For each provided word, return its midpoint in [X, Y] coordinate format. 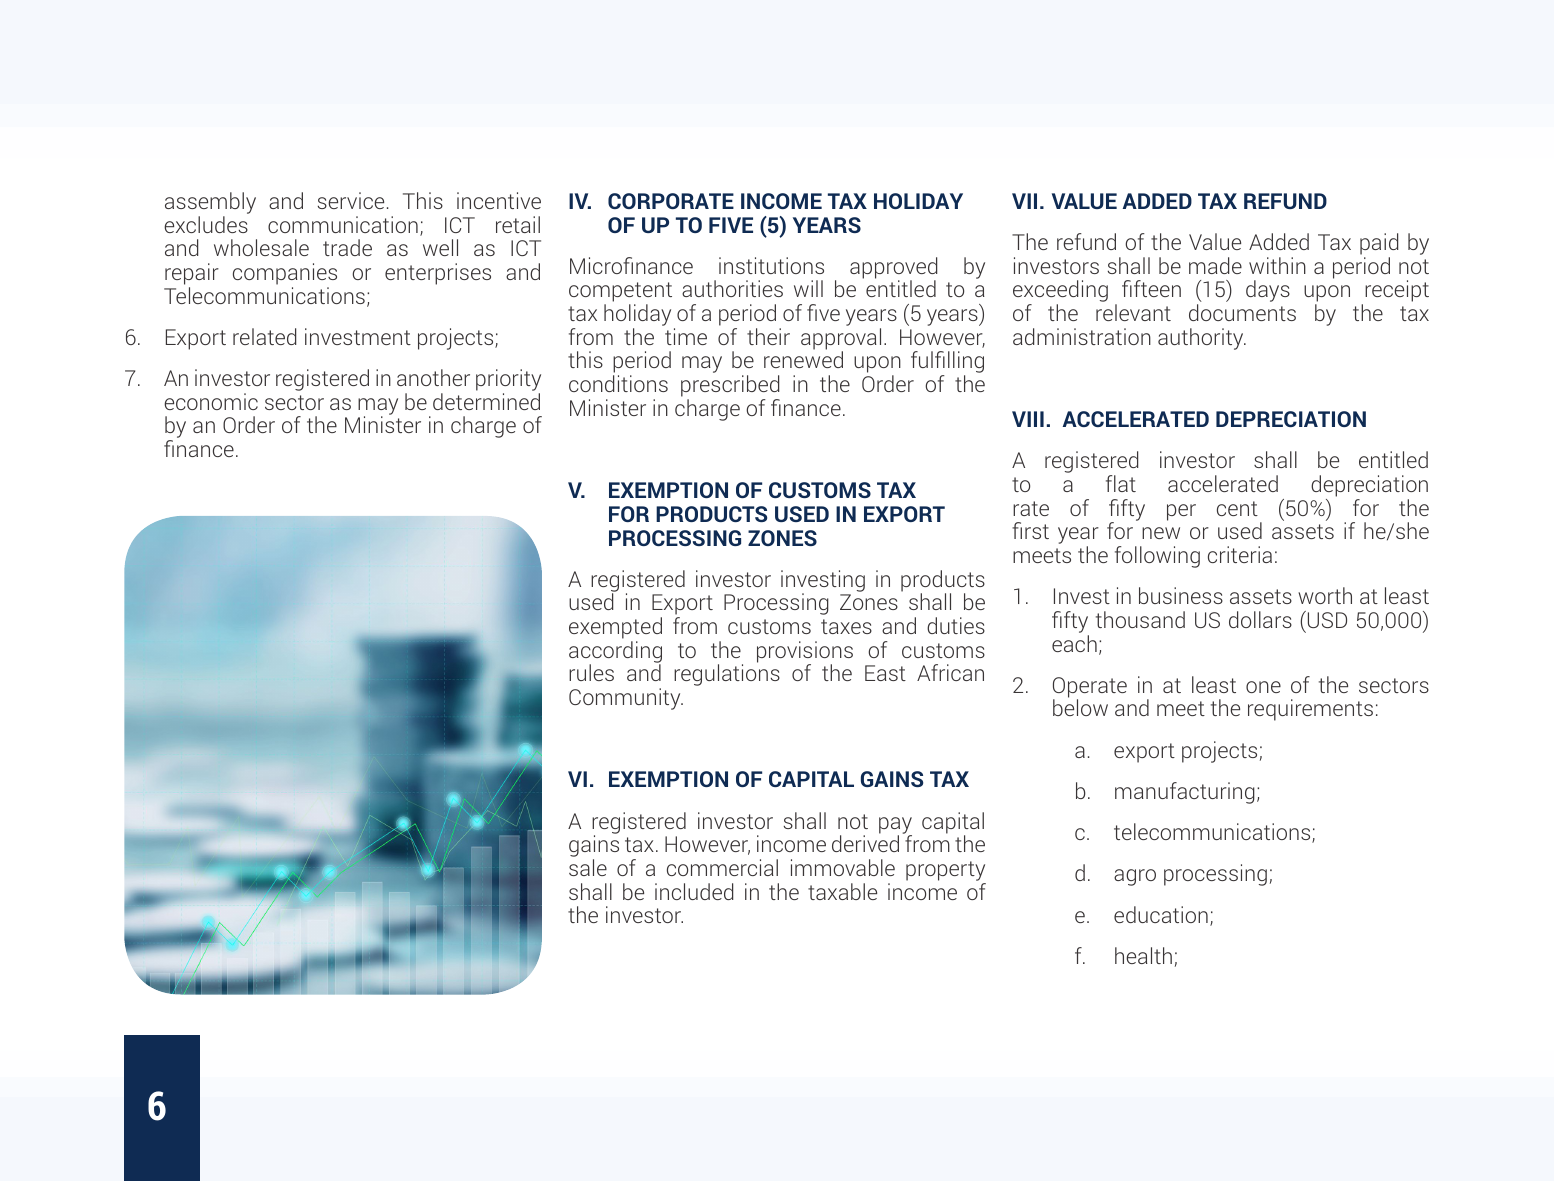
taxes [846, 626]
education [1161, 914]
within [1277, 265]
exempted [615, 628]
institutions [771, 265]
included [694, 891]
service [351, 200]
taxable [842, 891]
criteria [1240, 554]
